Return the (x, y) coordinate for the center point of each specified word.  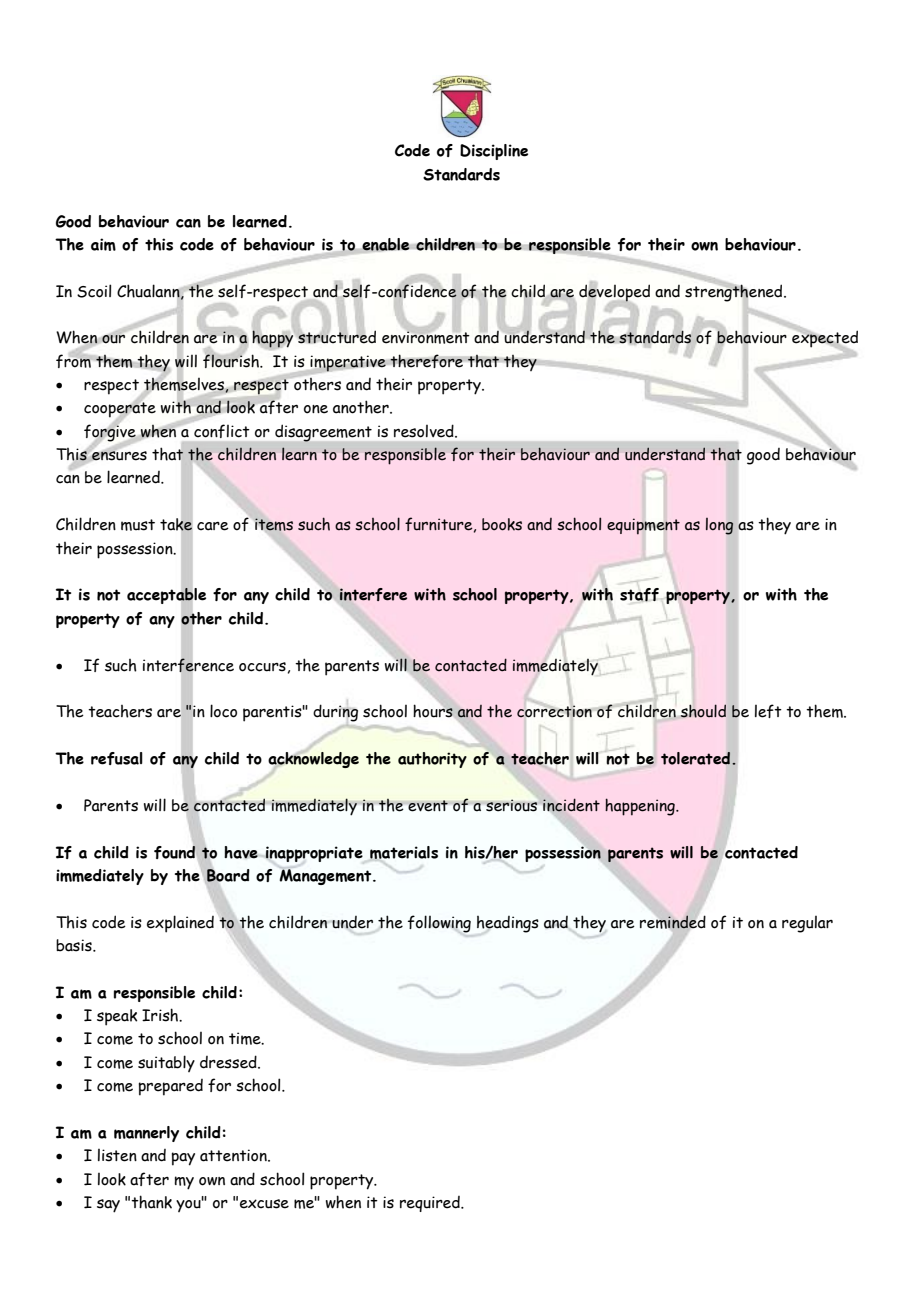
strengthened (735, 292)
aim (103, 244)
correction (554, 712)
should (703, 711)
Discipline (494, 152)
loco (223, 711)
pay (183, 1159)
